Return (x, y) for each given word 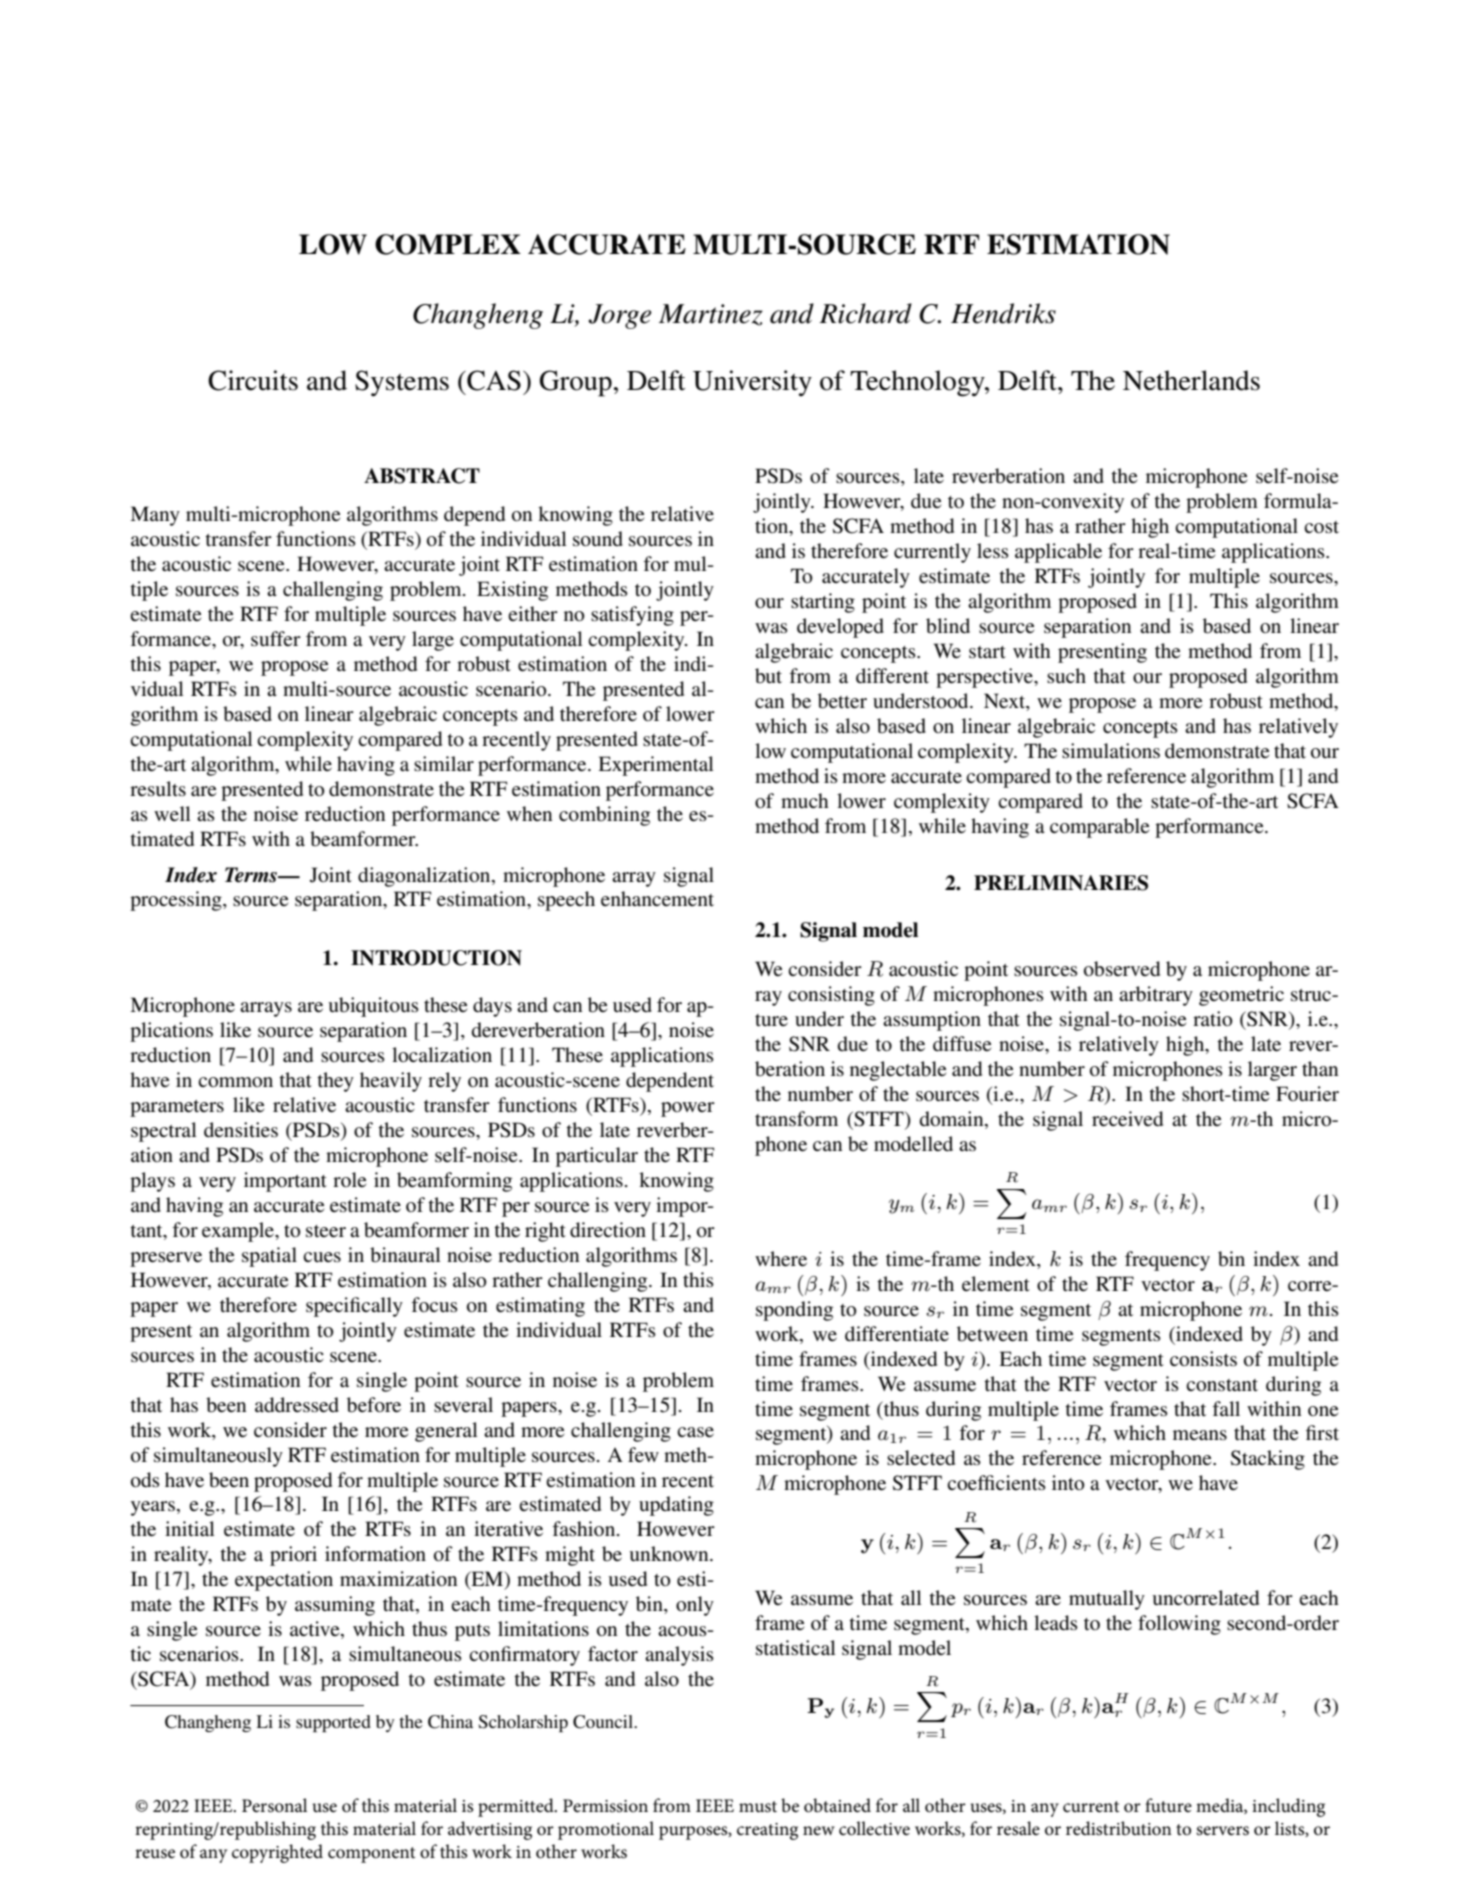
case (695, 1432)
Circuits (253, 380)
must (758, 1807)
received (1127, 1119)
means (1200, 1435)
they (335, 1082)
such (1066, 675)
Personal (274, 1805)
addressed (297, 1405)
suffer (276, 639)
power (688, 1109)
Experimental (656, 766)
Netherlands (1191, 380)
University (752, 383)
